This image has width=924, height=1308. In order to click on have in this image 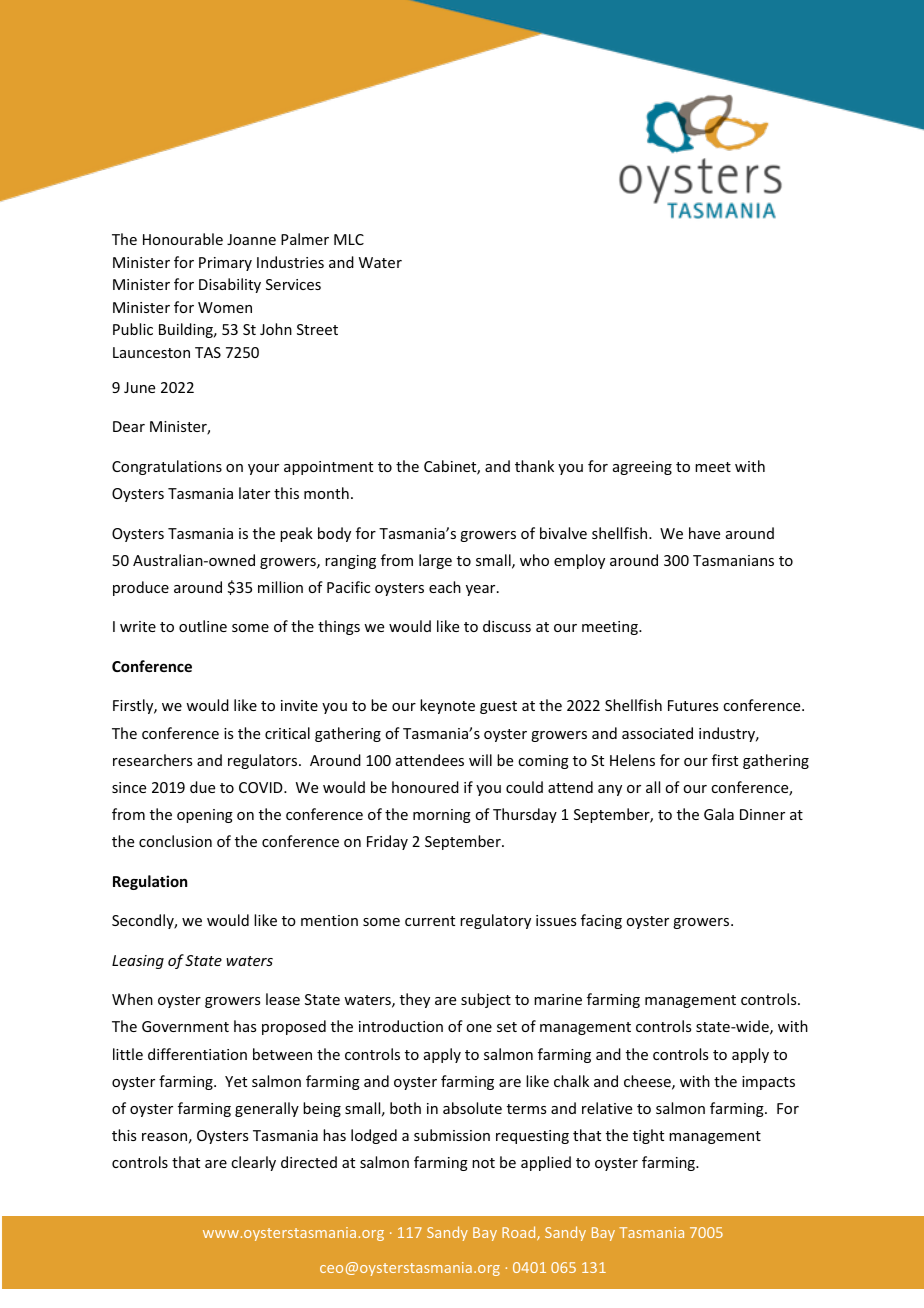, I will do `click(704, 533)`.
